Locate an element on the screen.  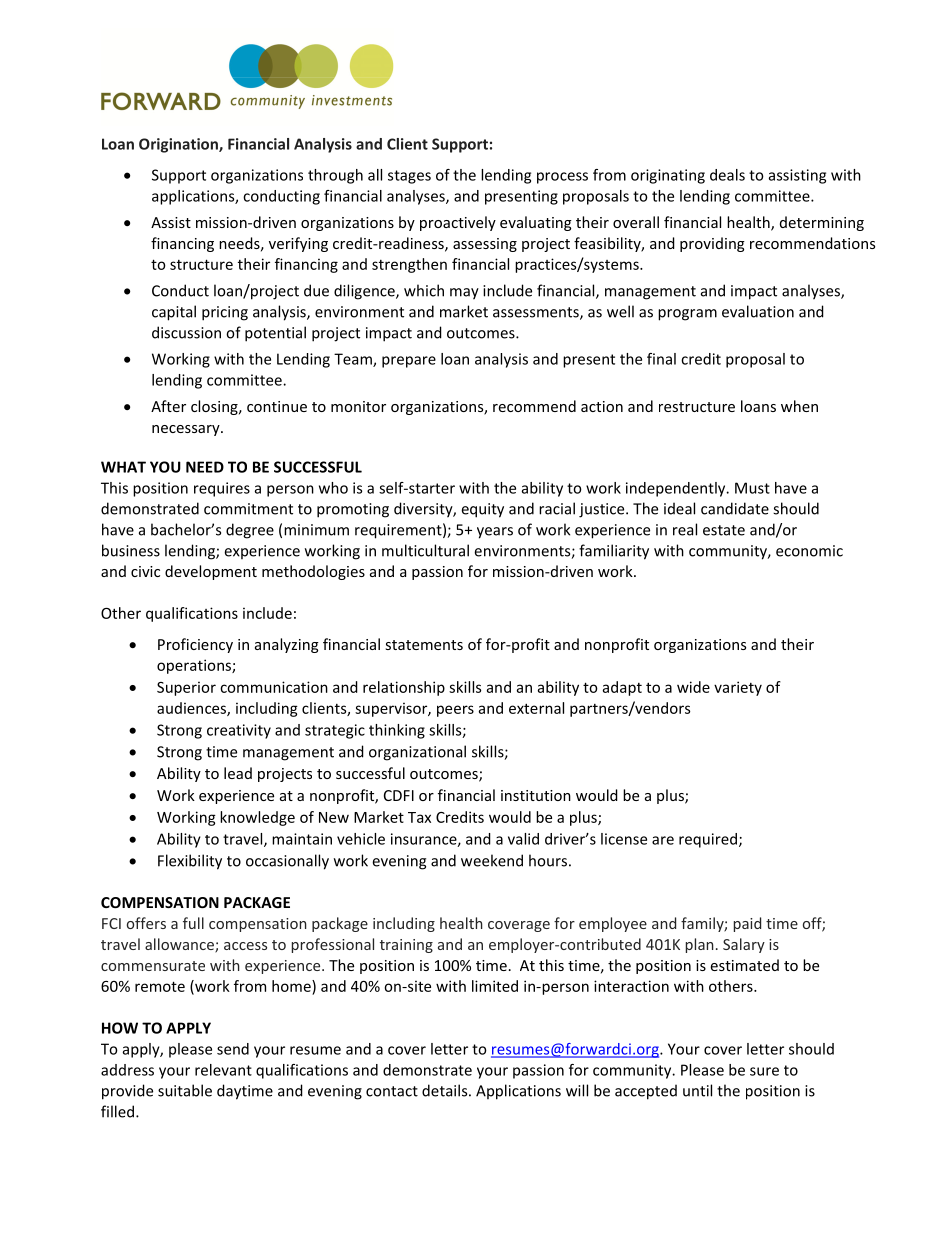
statements is located at coordinates (424, 645).
